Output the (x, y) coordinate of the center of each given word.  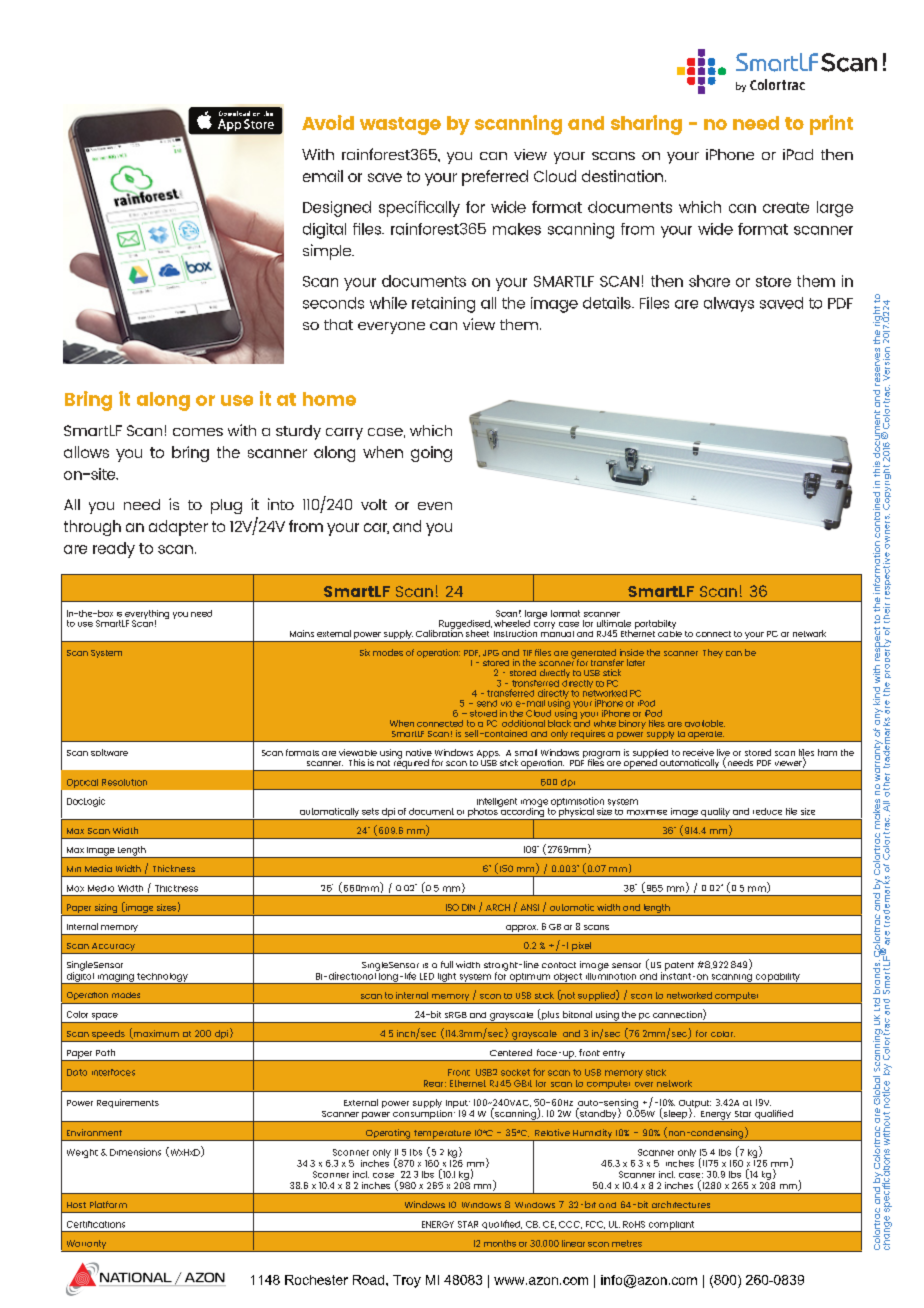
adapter (178, 528)
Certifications (96, 1224)
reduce (767, 811)
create (786, 207)
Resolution (124, 782)
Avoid (328, 122)
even (435, 506)
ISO (452, 907)
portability (656, 626)
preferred (495, 178)
